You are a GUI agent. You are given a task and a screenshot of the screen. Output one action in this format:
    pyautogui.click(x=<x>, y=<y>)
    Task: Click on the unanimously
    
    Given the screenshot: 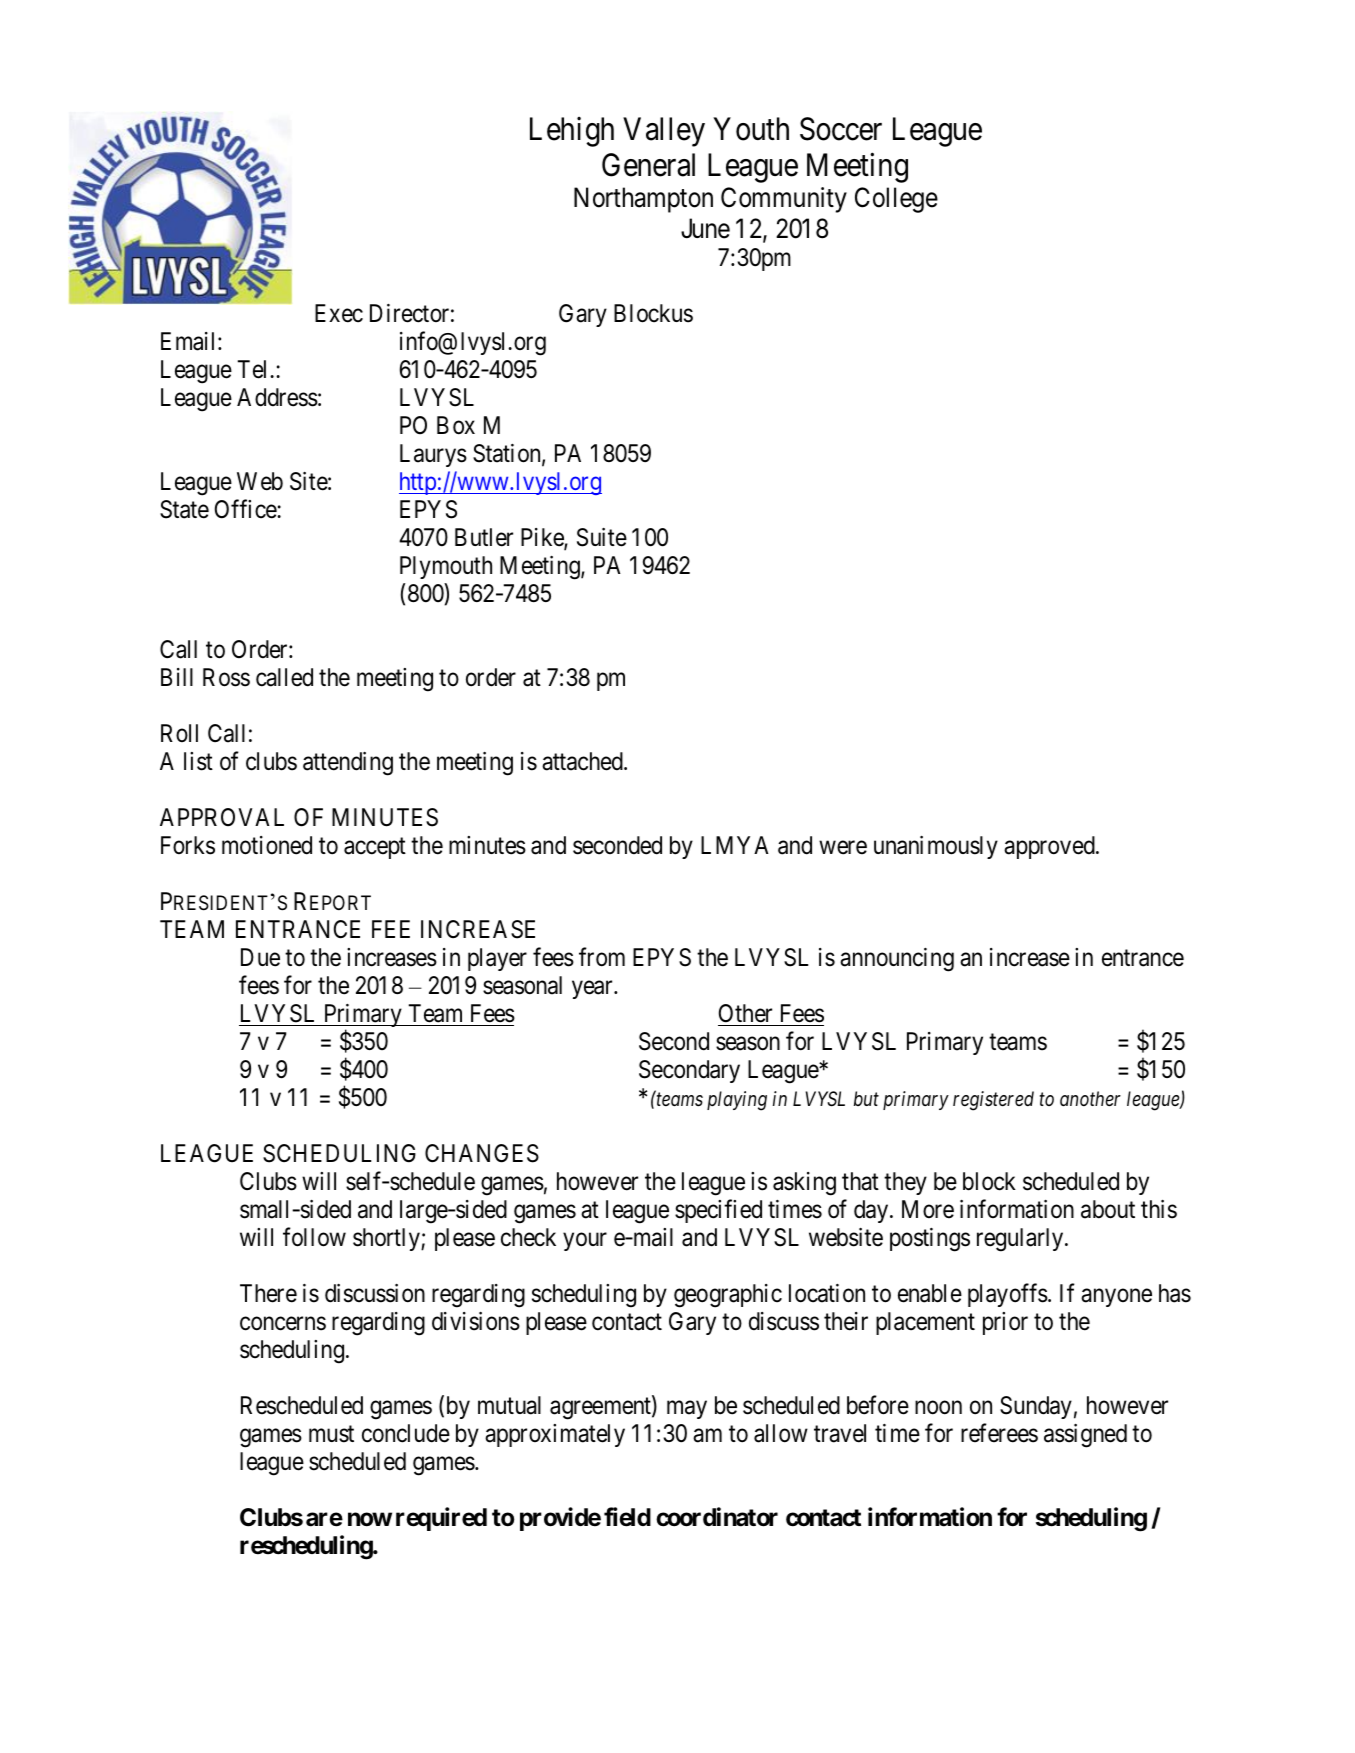 What is the action you would take?
    pyautogui.click(x=936, y=847)
